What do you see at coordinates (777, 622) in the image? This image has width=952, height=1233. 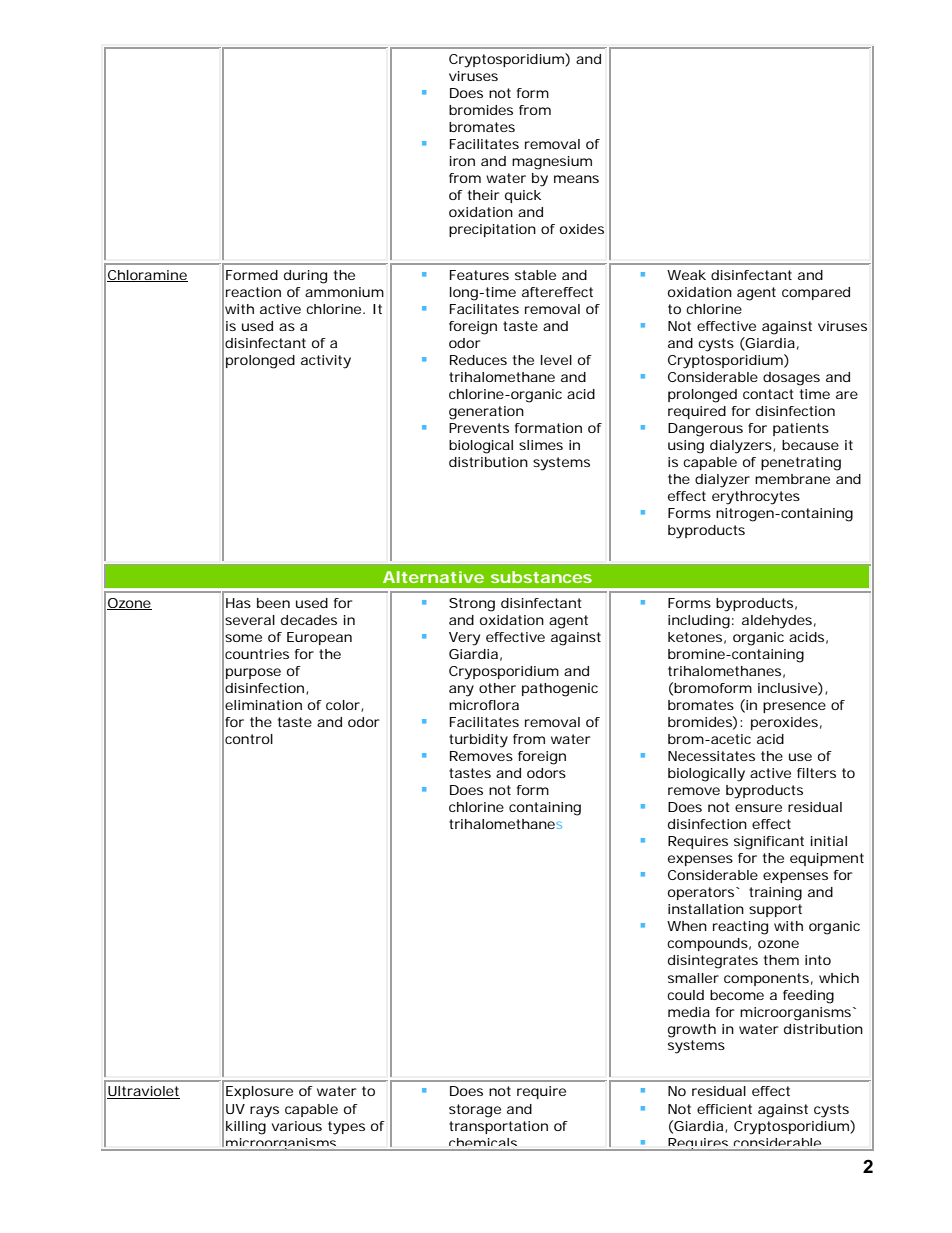 I see `aldehydes` at bounding box center [777, 622].
